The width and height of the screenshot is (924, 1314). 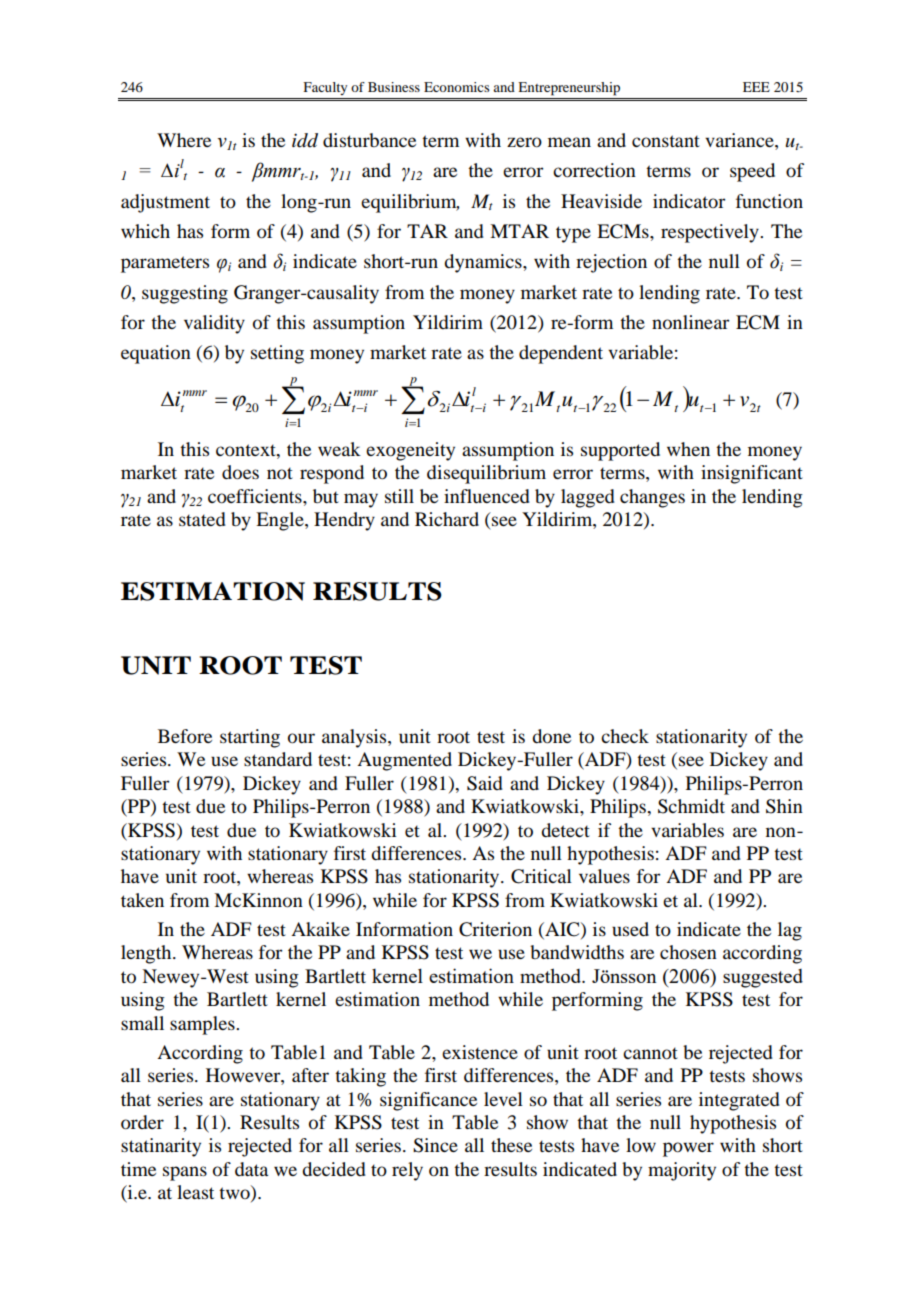 I want to click on influenced, so click(x=487, y=496).
